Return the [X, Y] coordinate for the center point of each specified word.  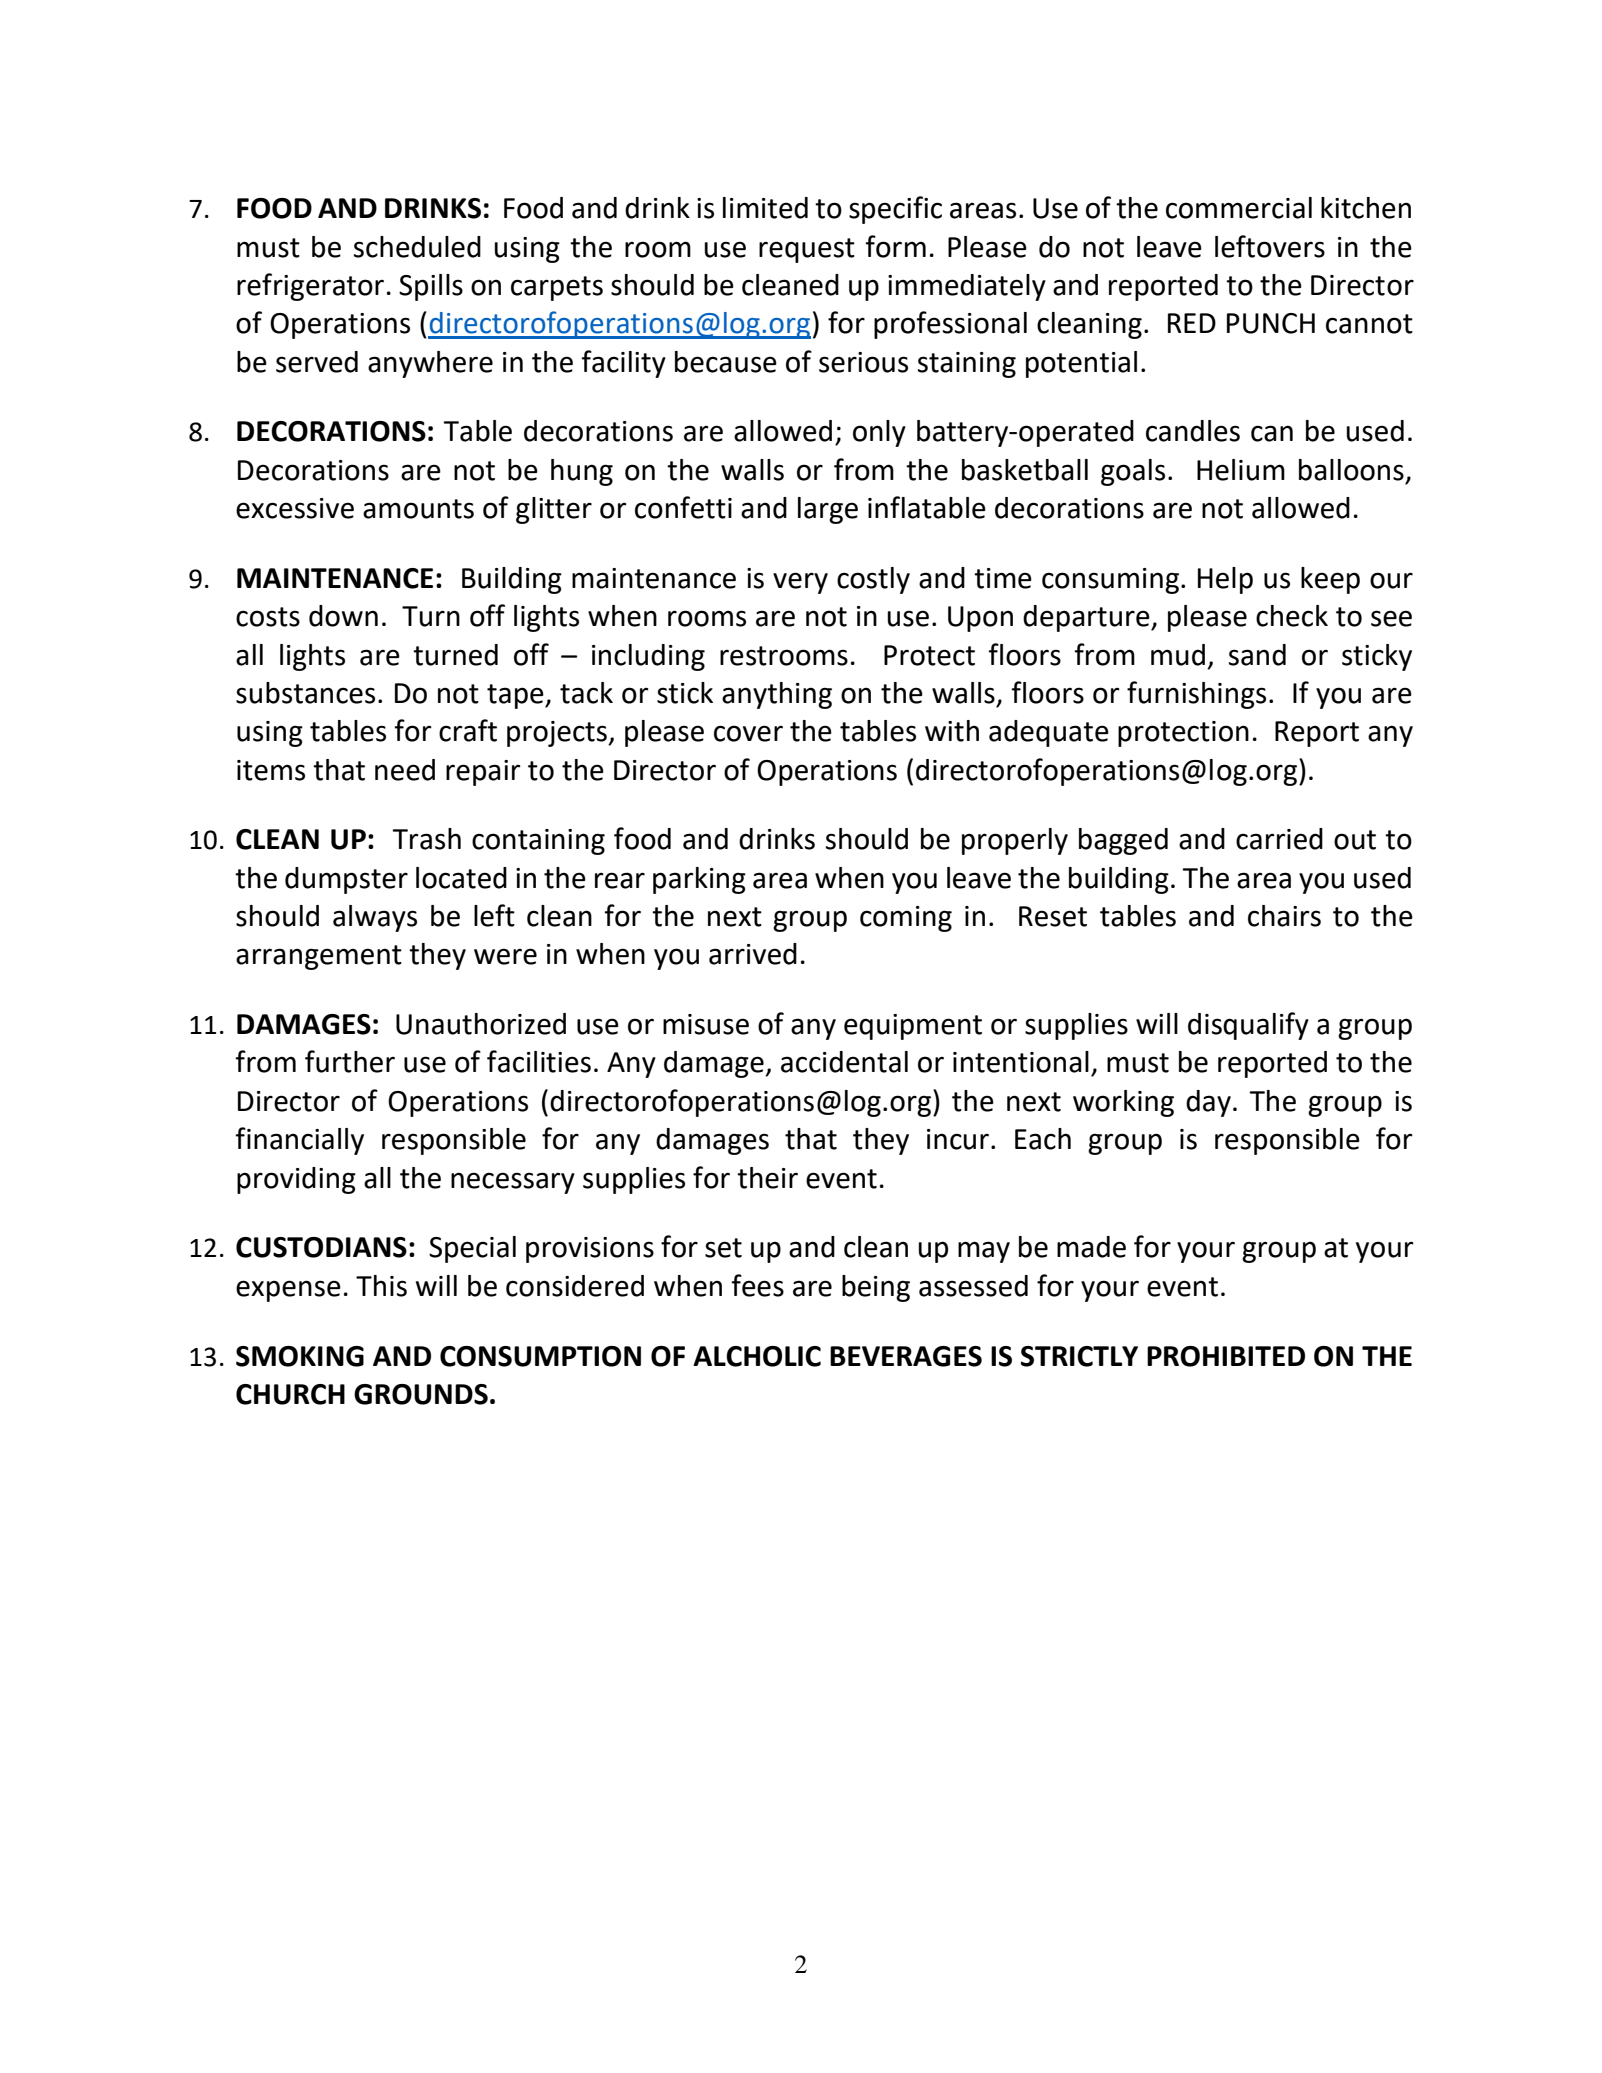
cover [748, 733]
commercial [1239, 208]
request [807, 250]
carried [1279, 839]
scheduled [417, 247]
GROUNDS [421, 1394]
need [405, 770]
